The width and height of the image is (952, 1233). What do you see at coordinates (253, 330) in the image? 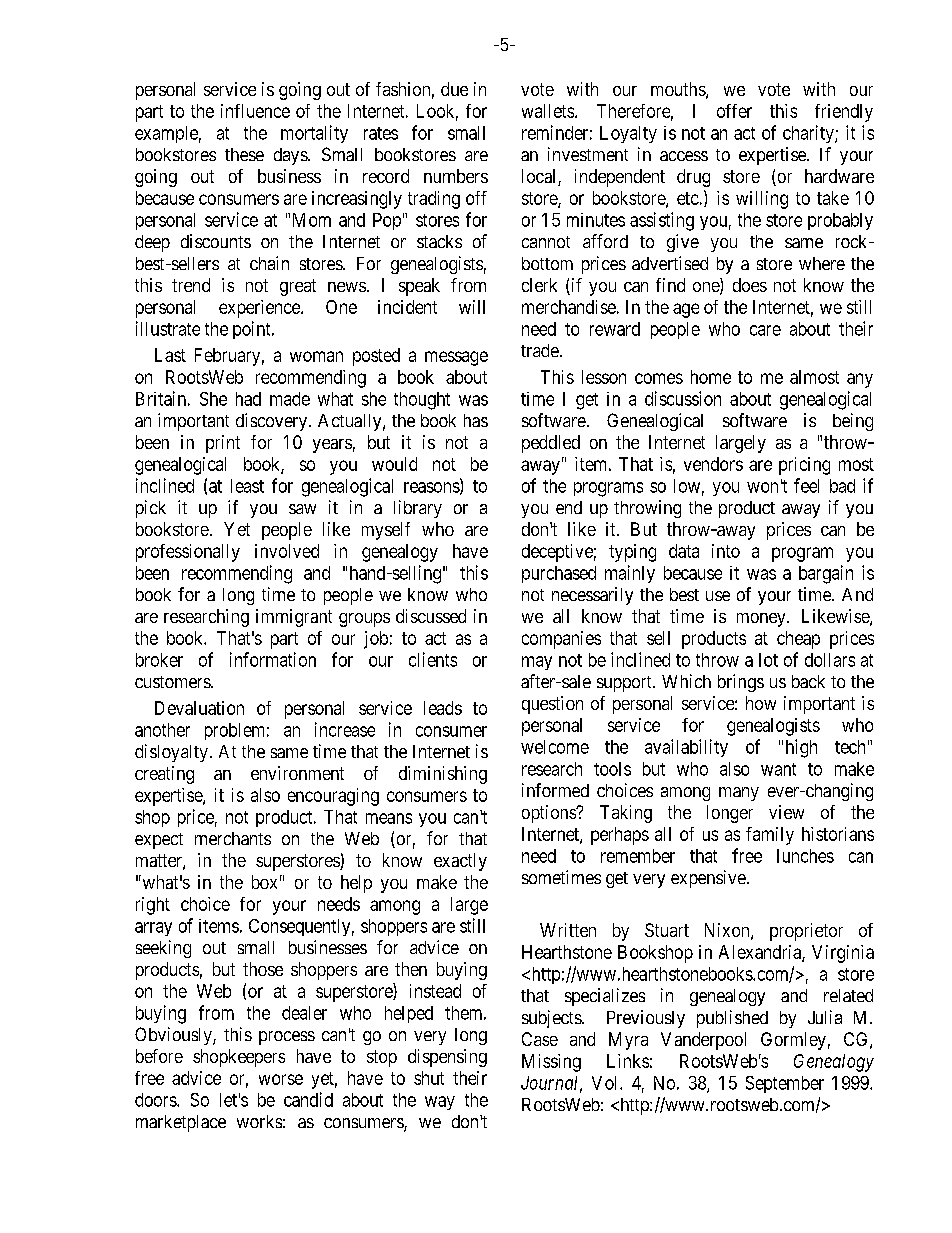
I see `point` at bounding box center [253, 330].
